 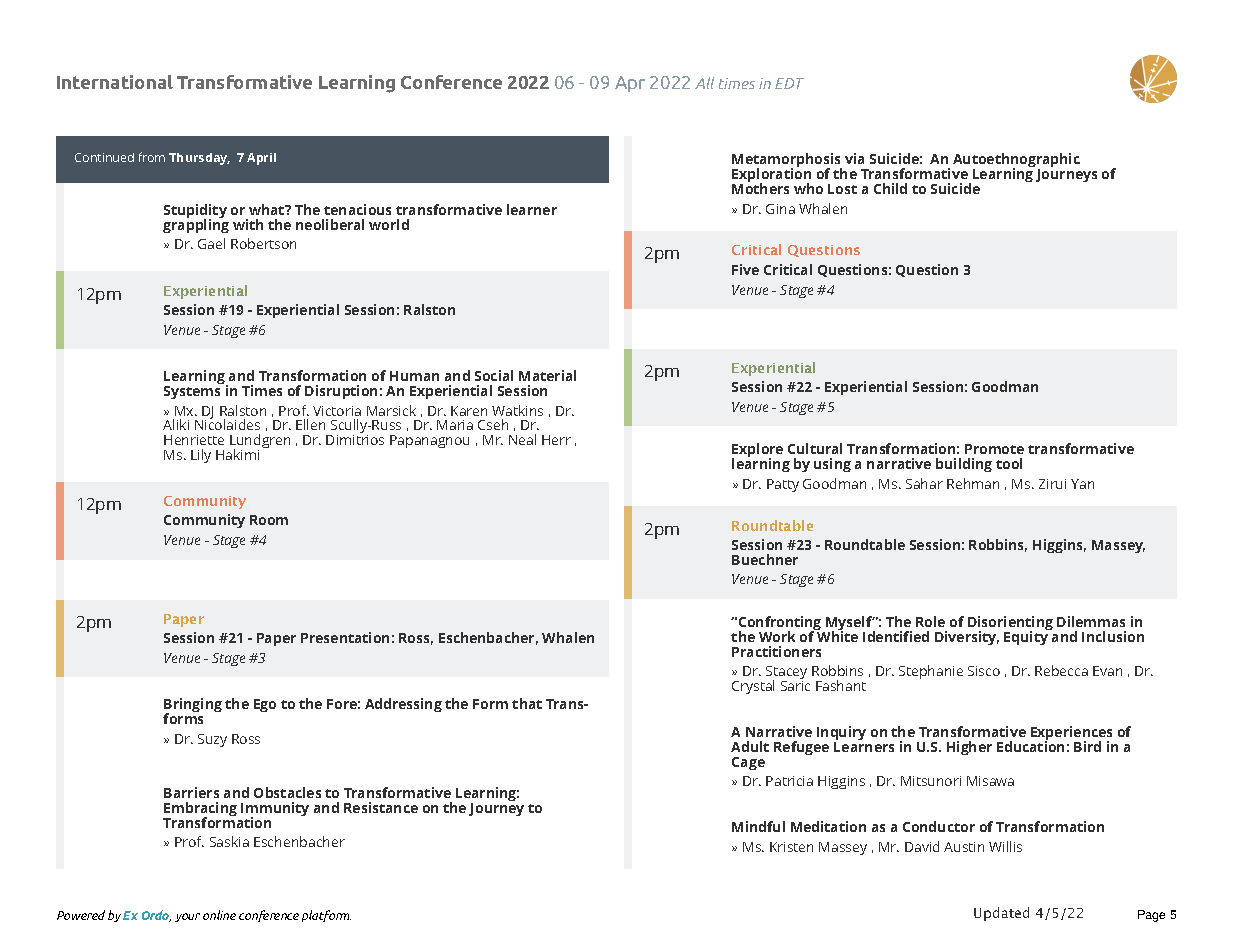 What do you see at coordinates (791, 847) in the document?
I see `Kristen` at bounding box center [791, 847].
